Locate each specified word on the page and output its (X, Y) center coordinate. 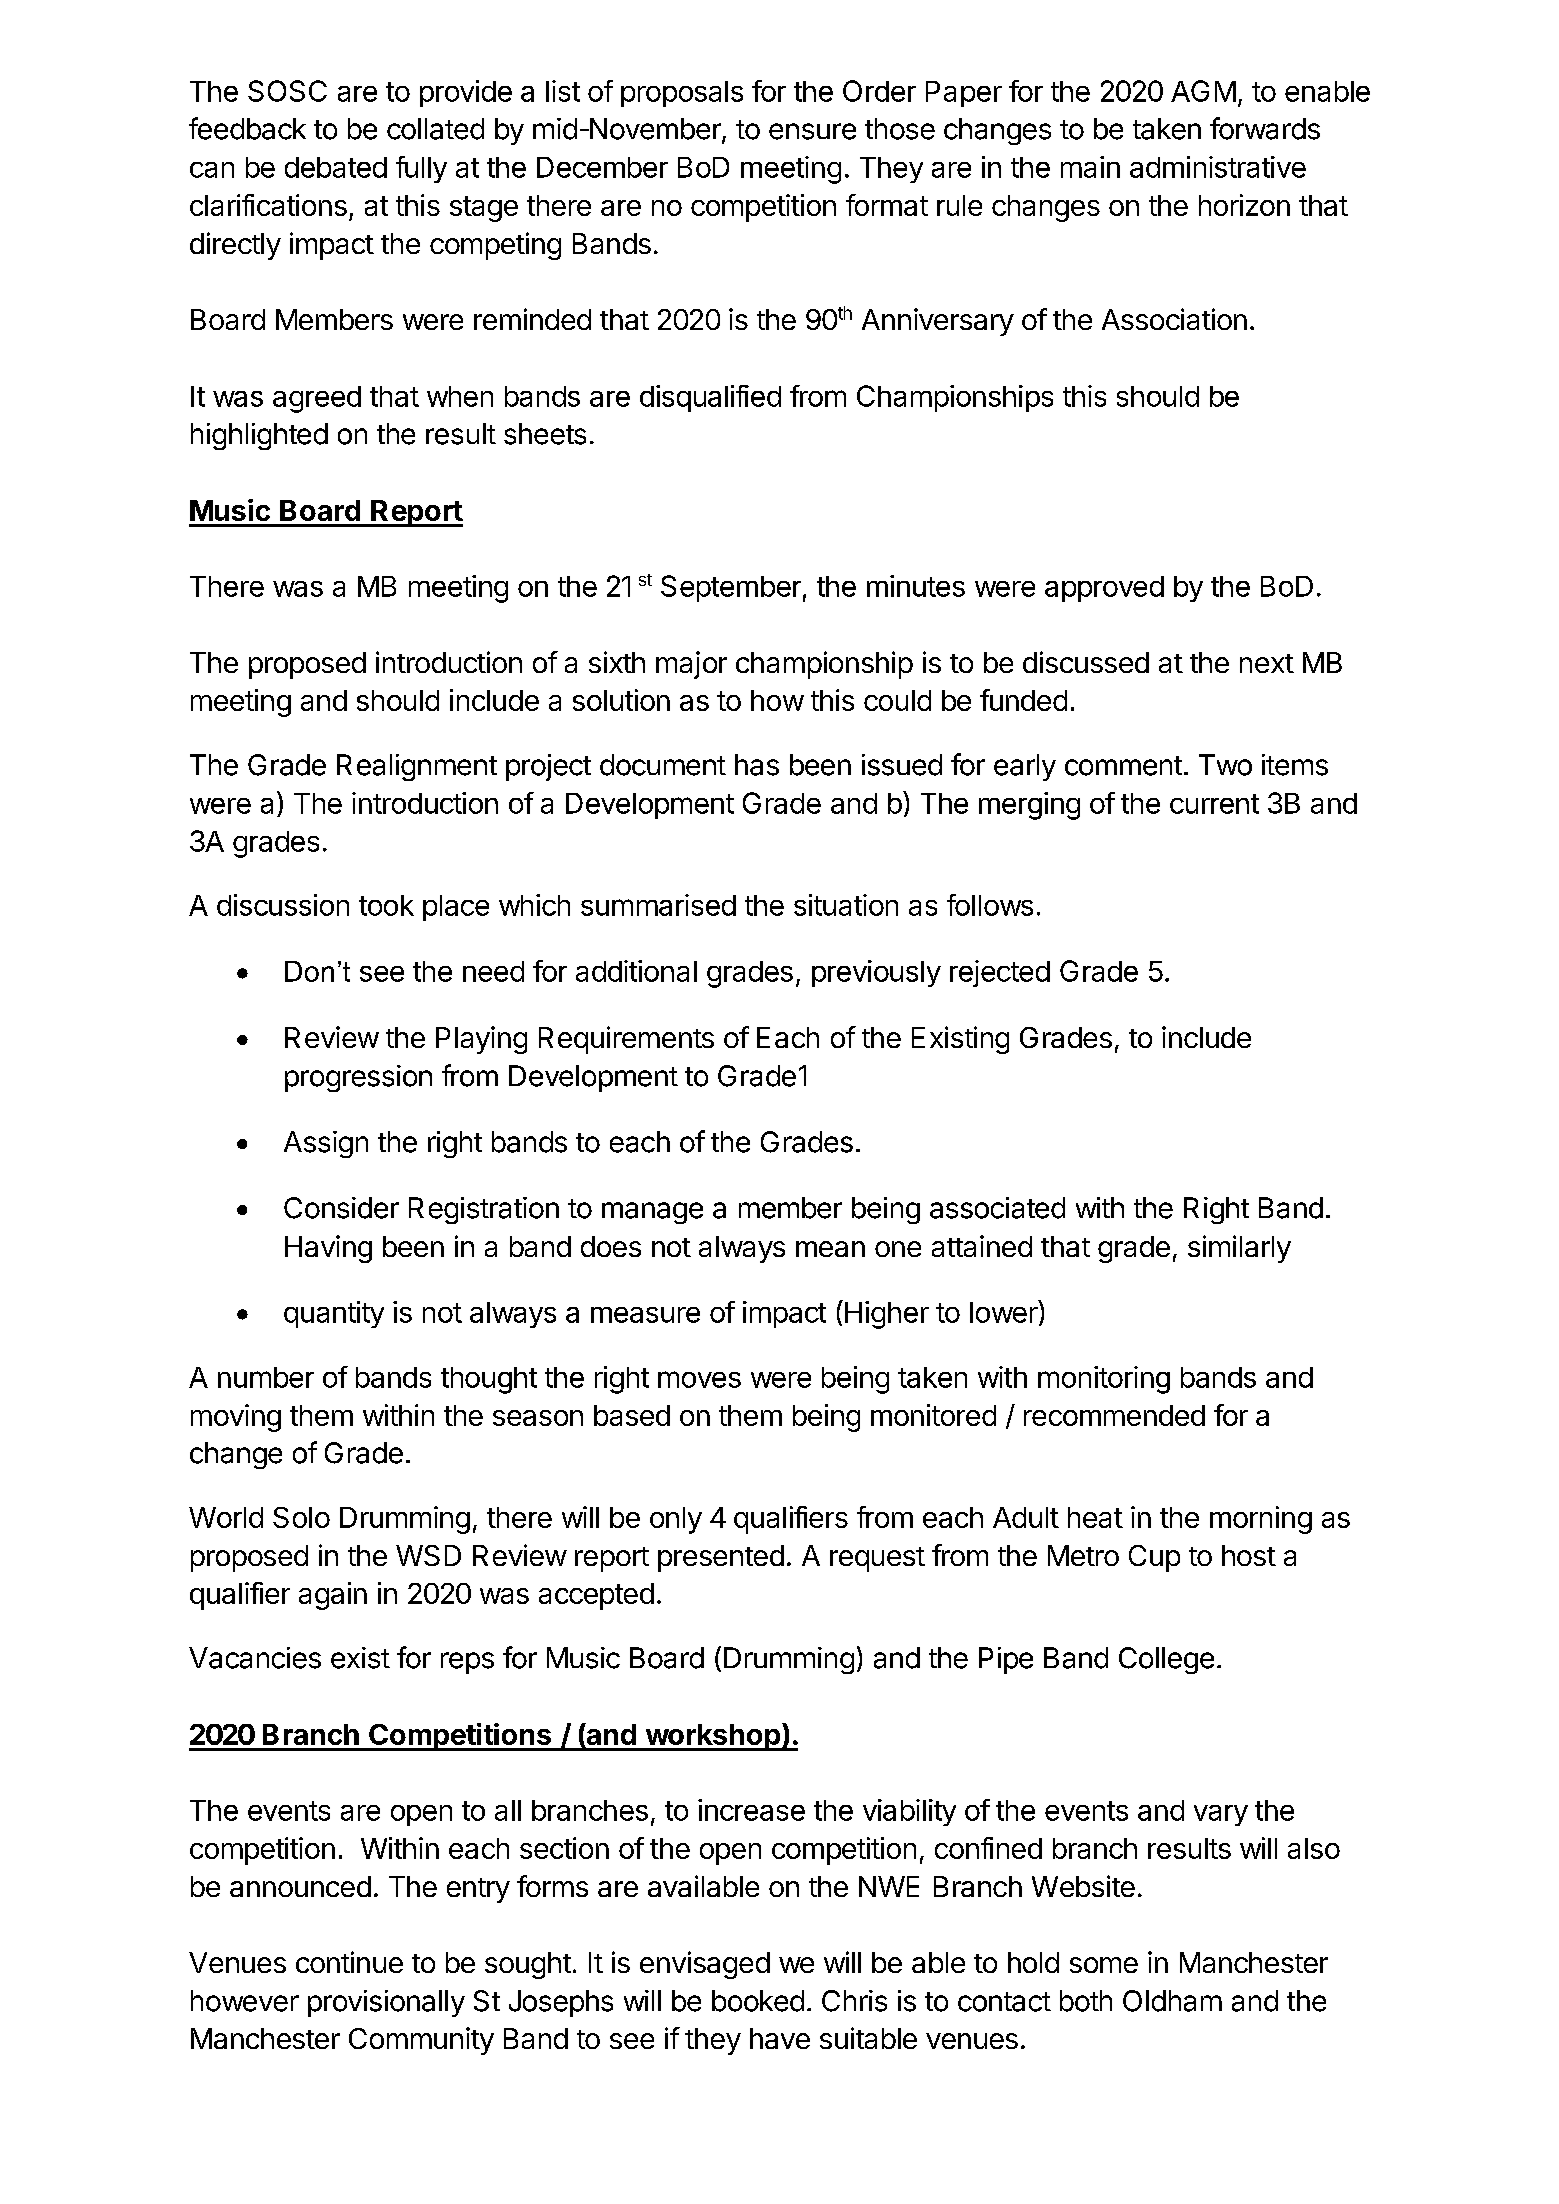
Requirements (626, 1040)
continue (349, 1962)
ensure (812, 131)
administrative (1218, 167)
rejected (1000, 973)
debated (336, 167)
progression (358, 1078)
